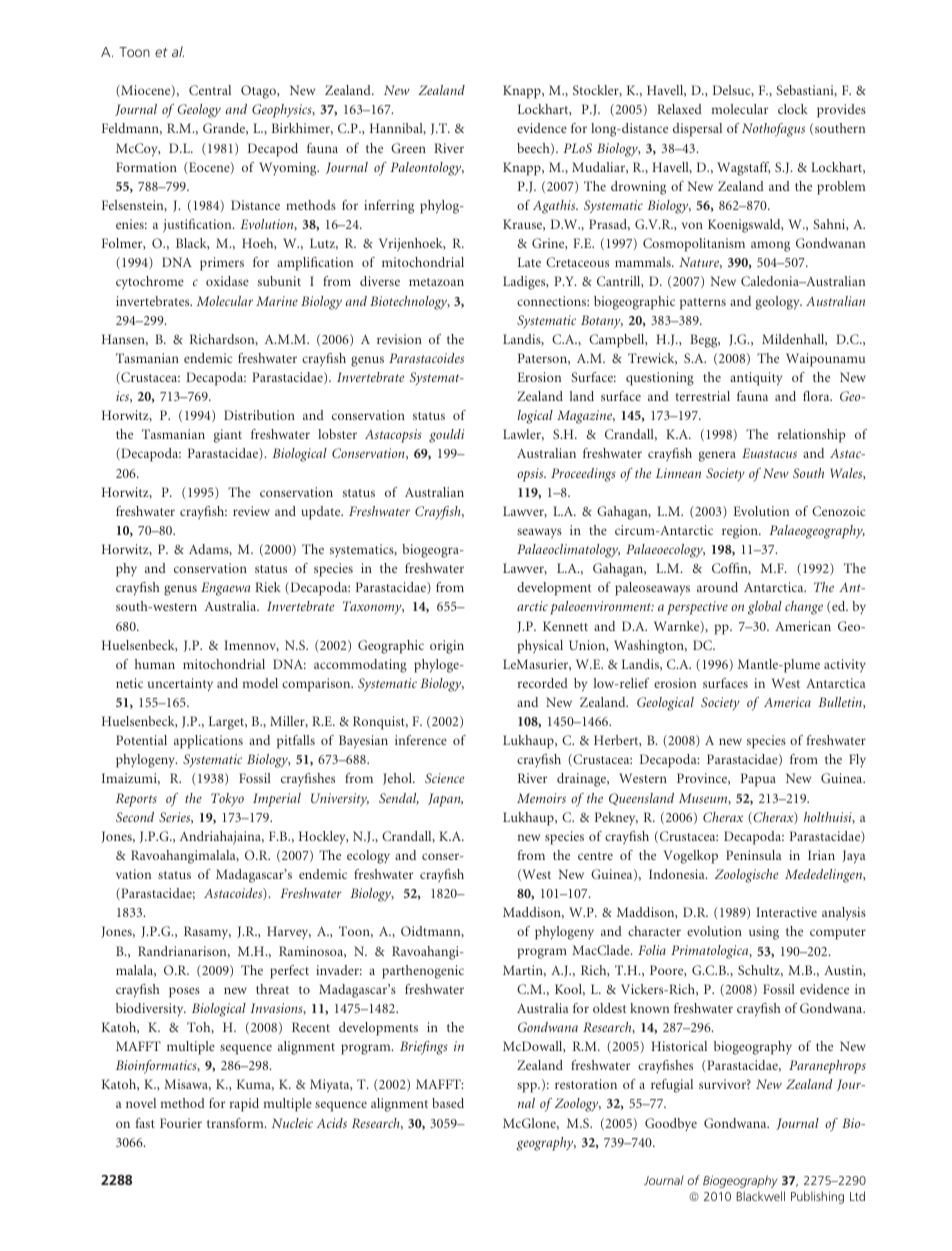  I want to click on beech, so click(534, 149).
